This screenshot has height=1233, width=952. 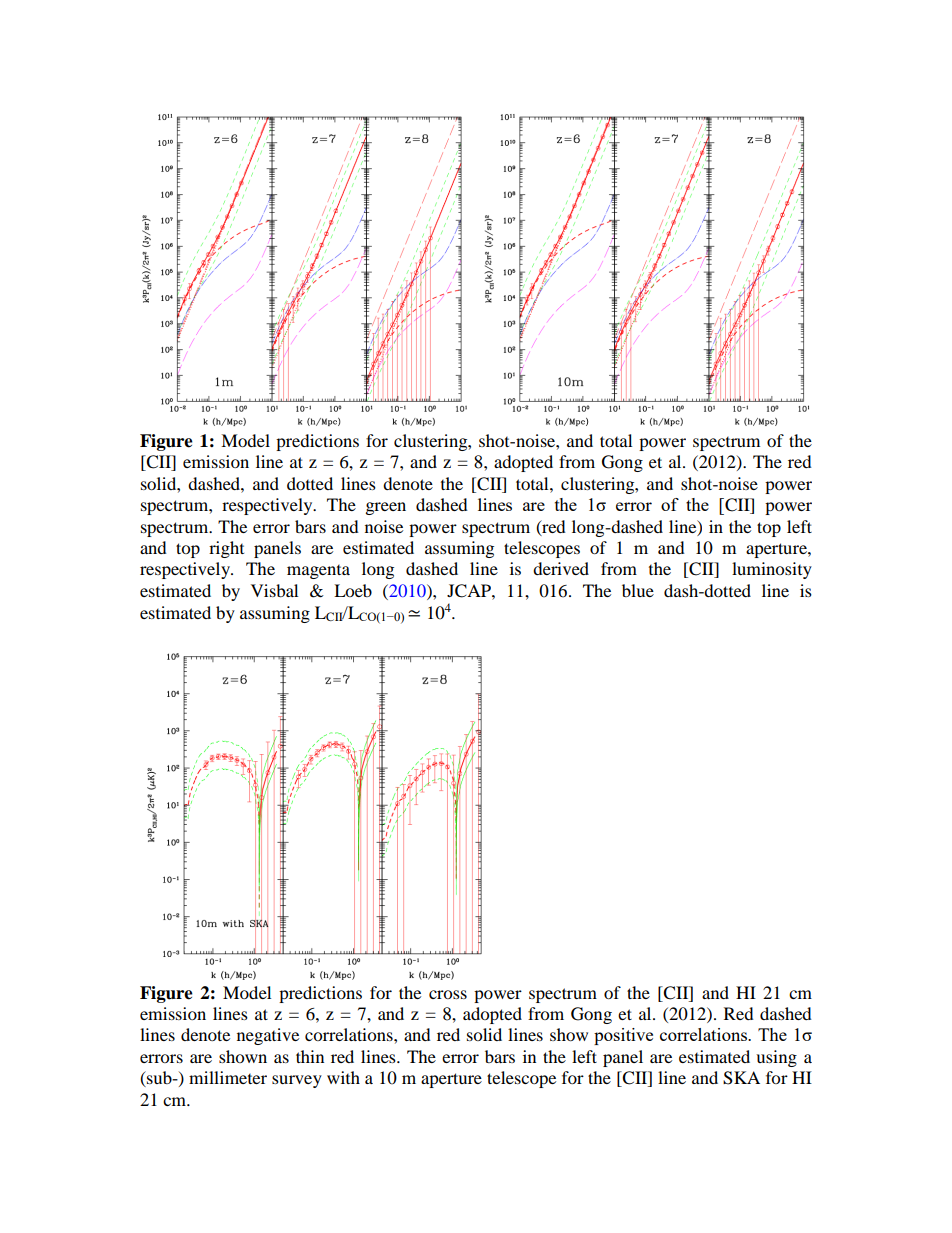 What do you see at coordinates (448, 994) in the screenshot?
I see `cross` at bounding box center [448, 994].
